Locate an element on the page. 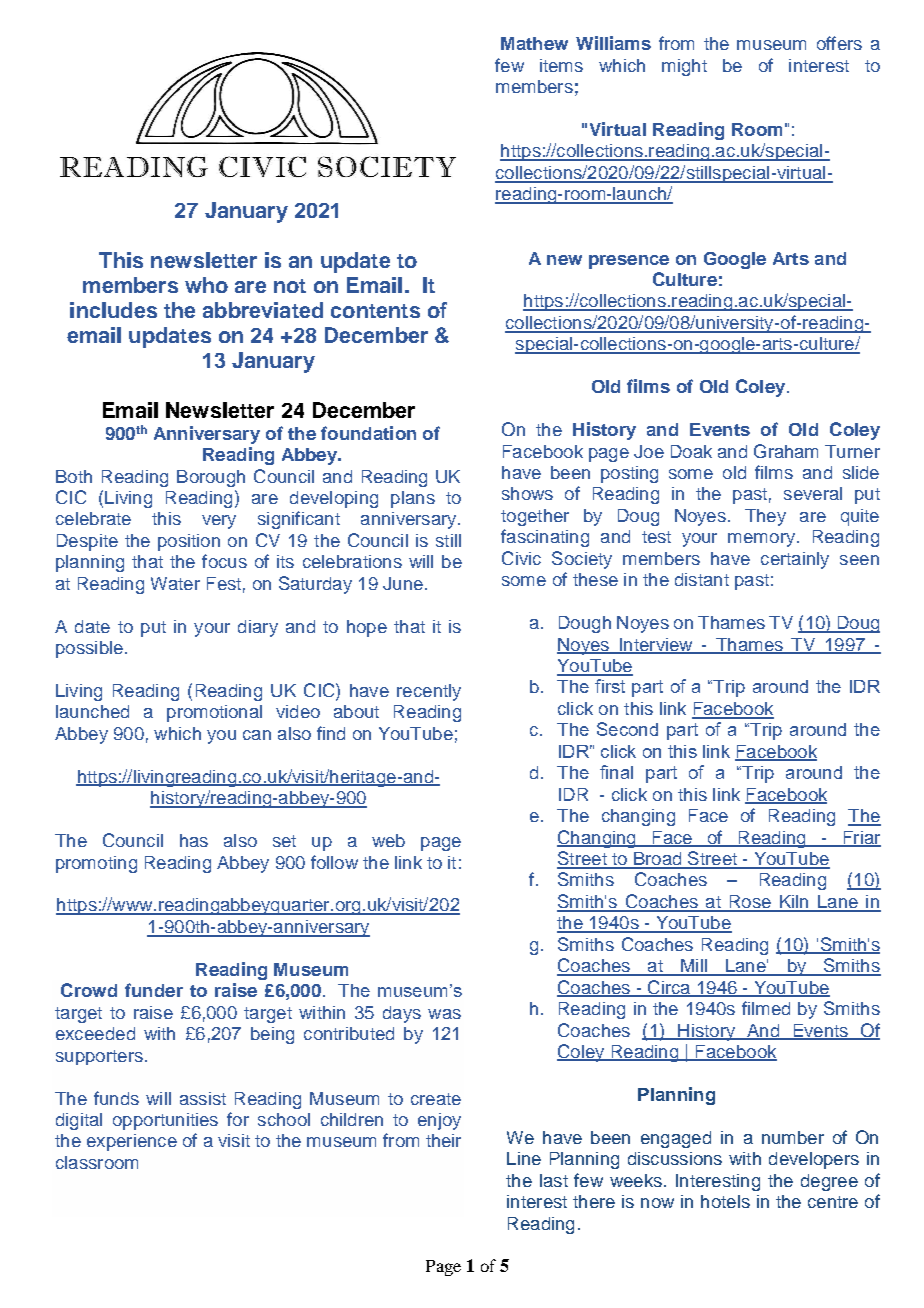  who is located at coordinates (206, 285).
